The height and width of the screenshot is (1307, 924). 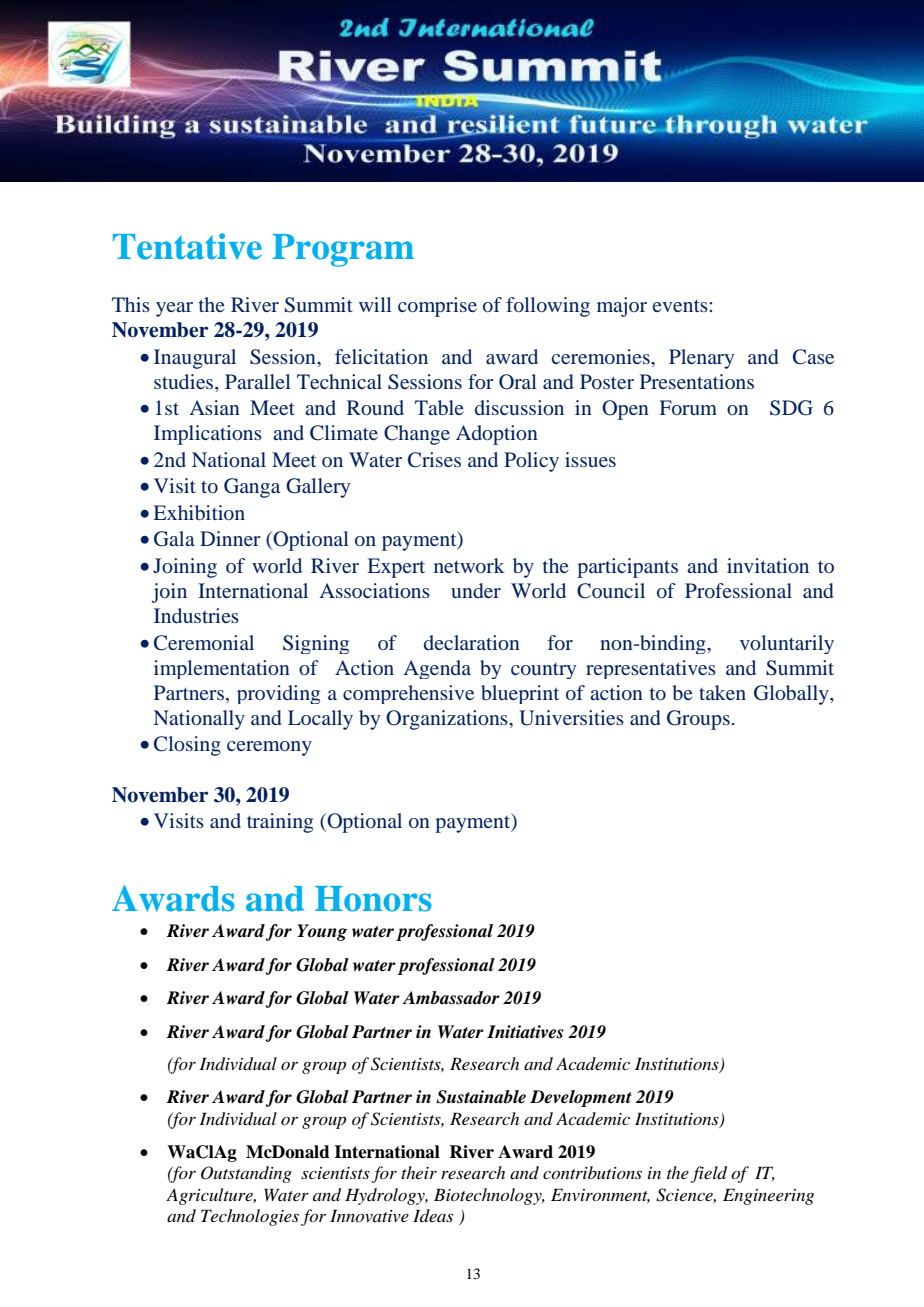 What do you see at coordinates (187, 746) in the screenshot?
I see `Closing` at bounding box center [187, 746].
